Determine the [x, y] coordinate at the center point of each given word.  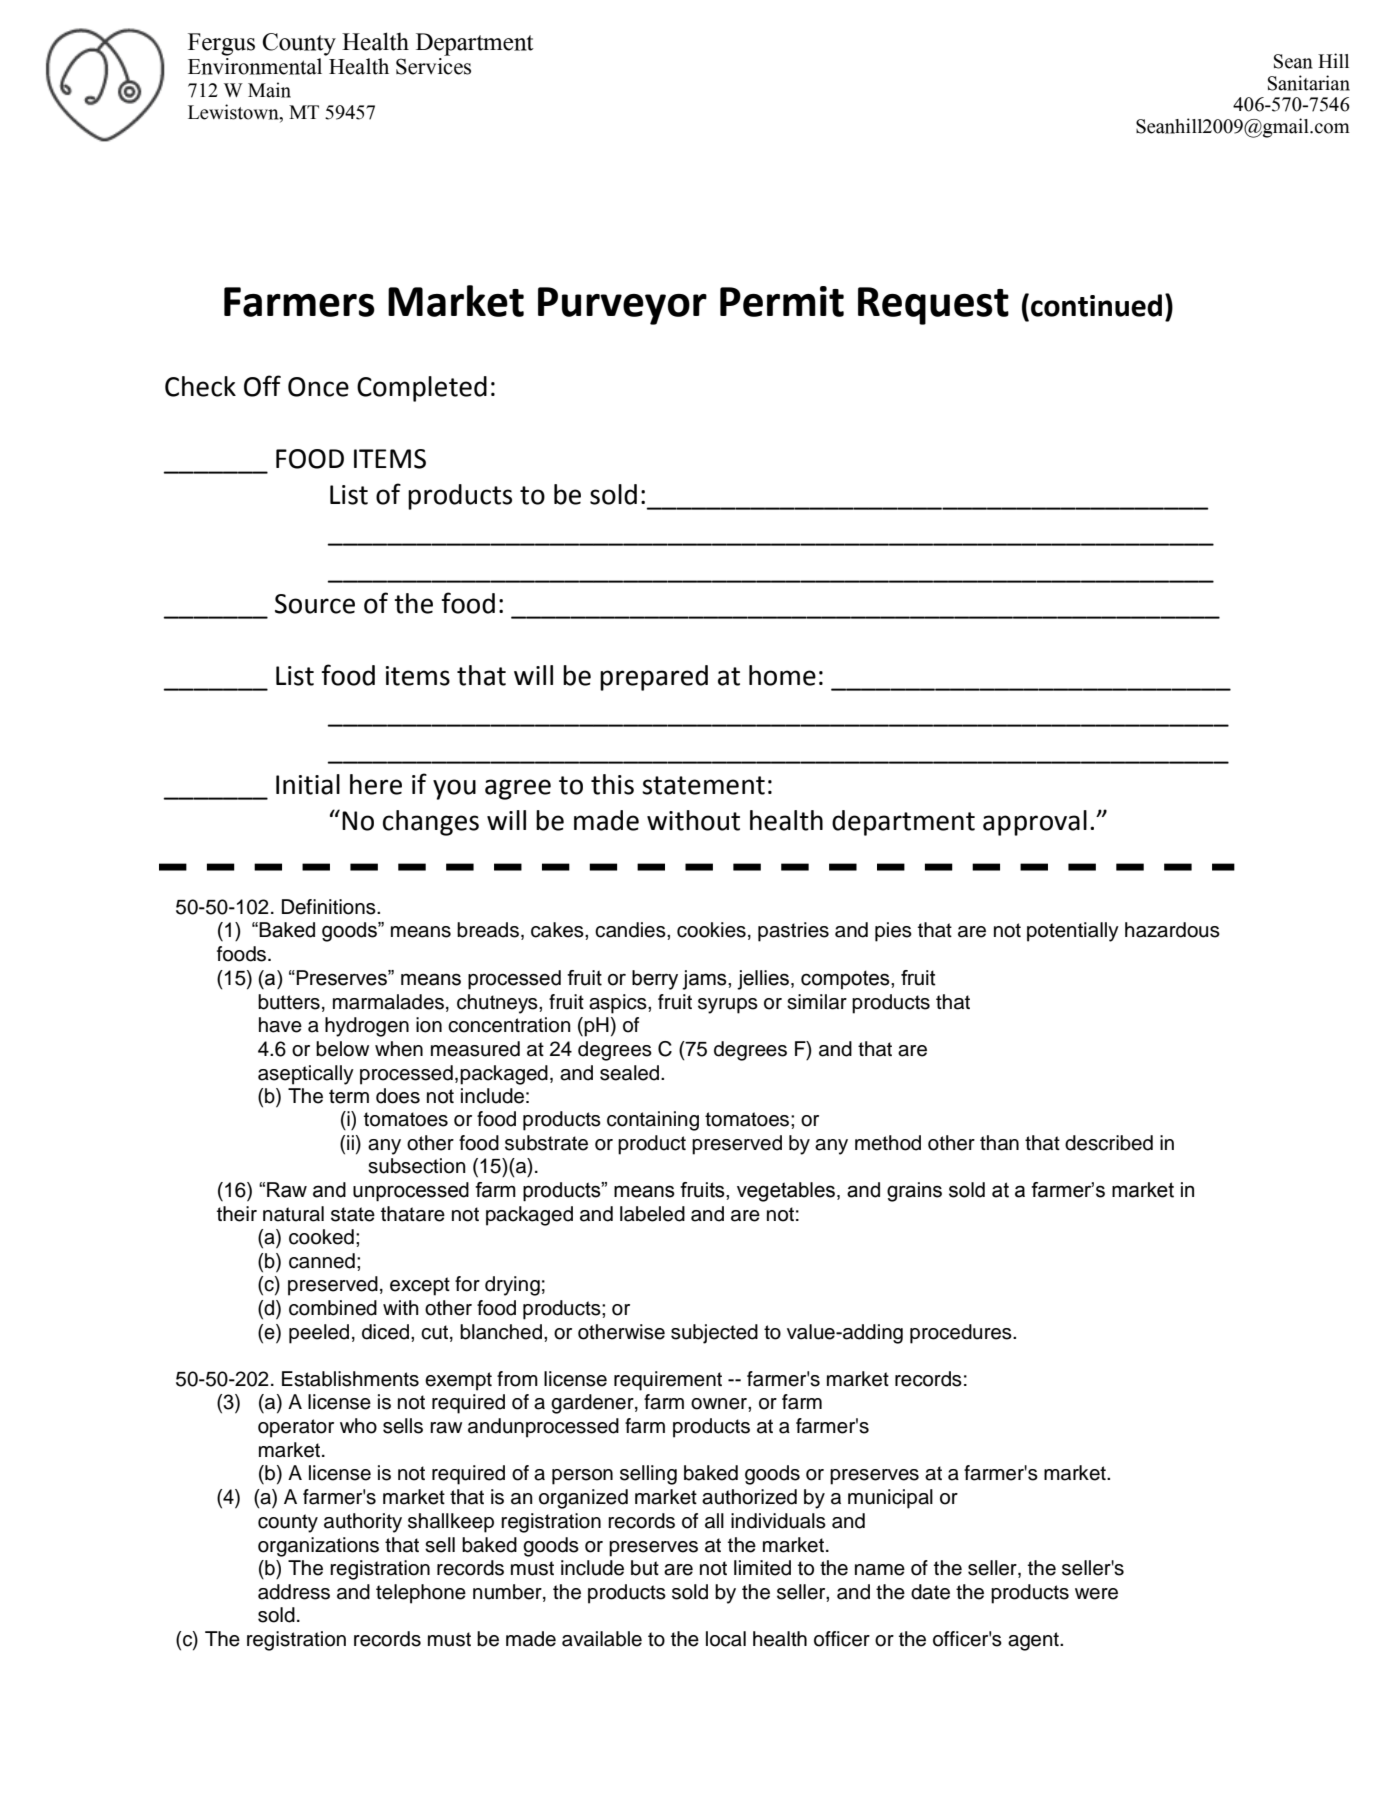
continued [1096, 305]
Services [433, 66]
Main [269, 90]
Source [315, 604]
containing [653, 1121]
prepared [654, 678]
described [1109, 1143]
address [294, 1592]
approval [1035, 823]
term [349, 1096]
